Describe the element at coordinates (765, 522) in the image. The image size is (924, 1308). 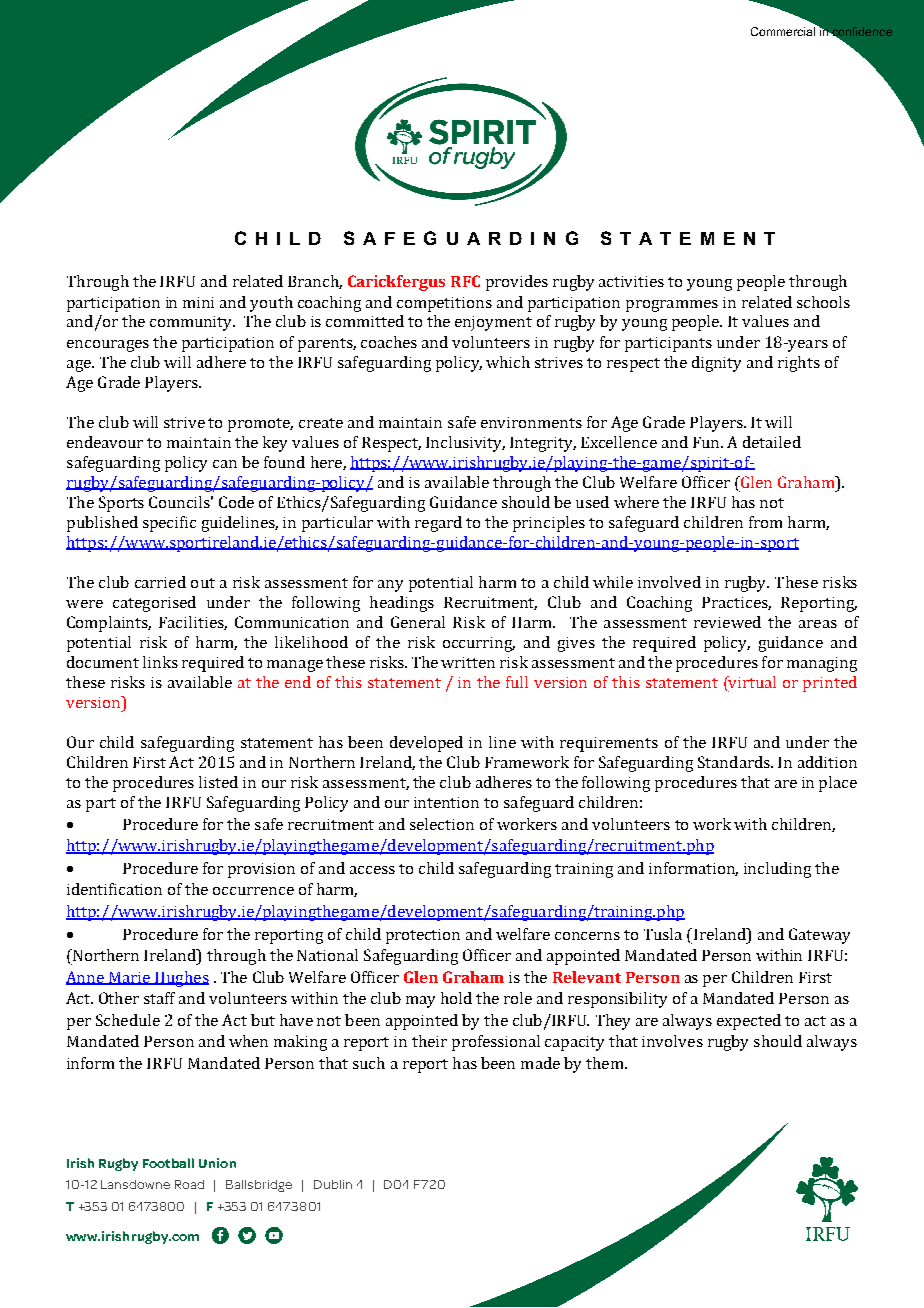
I see `from` at that location.
